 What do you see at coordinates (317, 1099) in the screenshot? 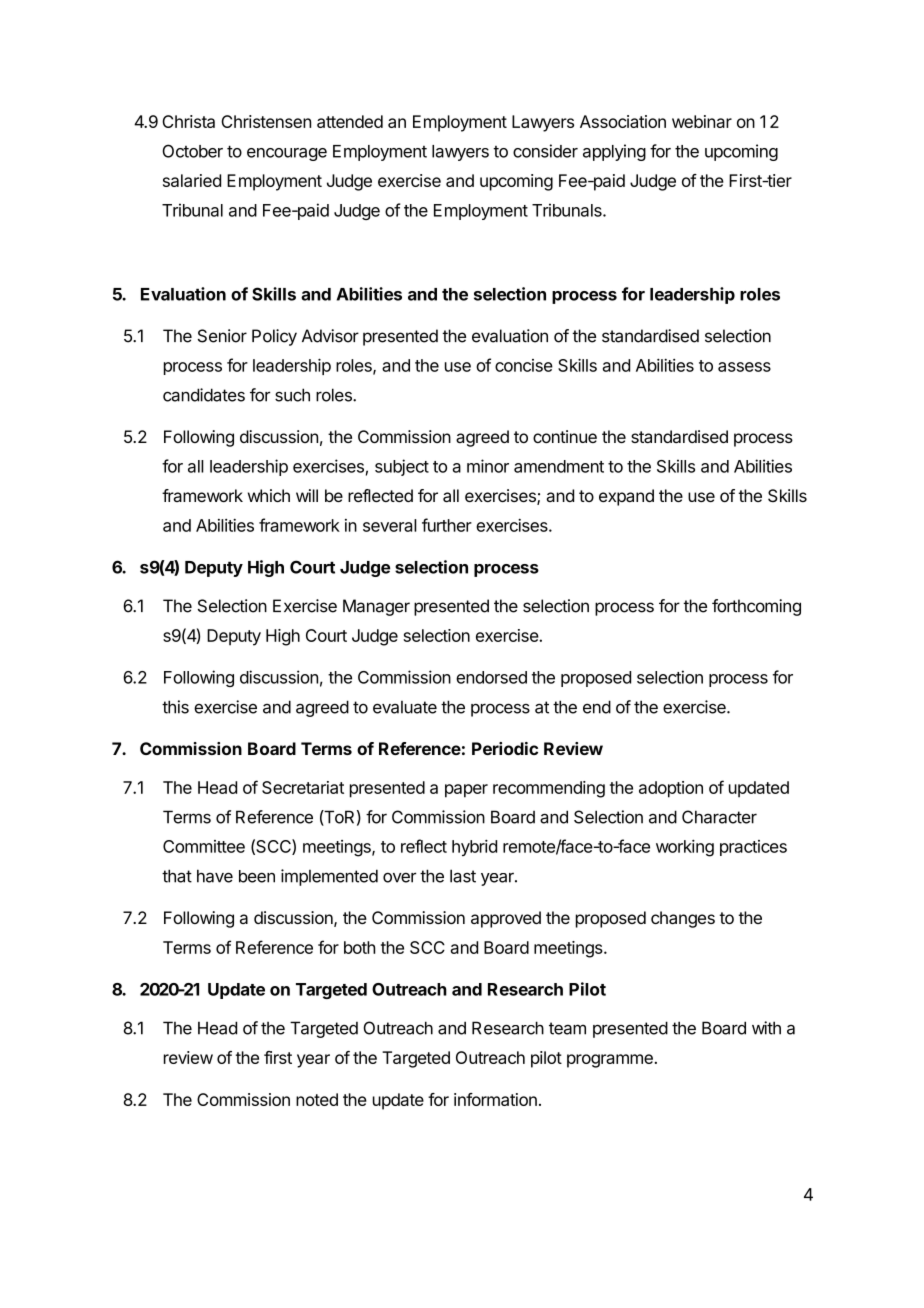
I see `noted` at bounding box center [317, 1099].
